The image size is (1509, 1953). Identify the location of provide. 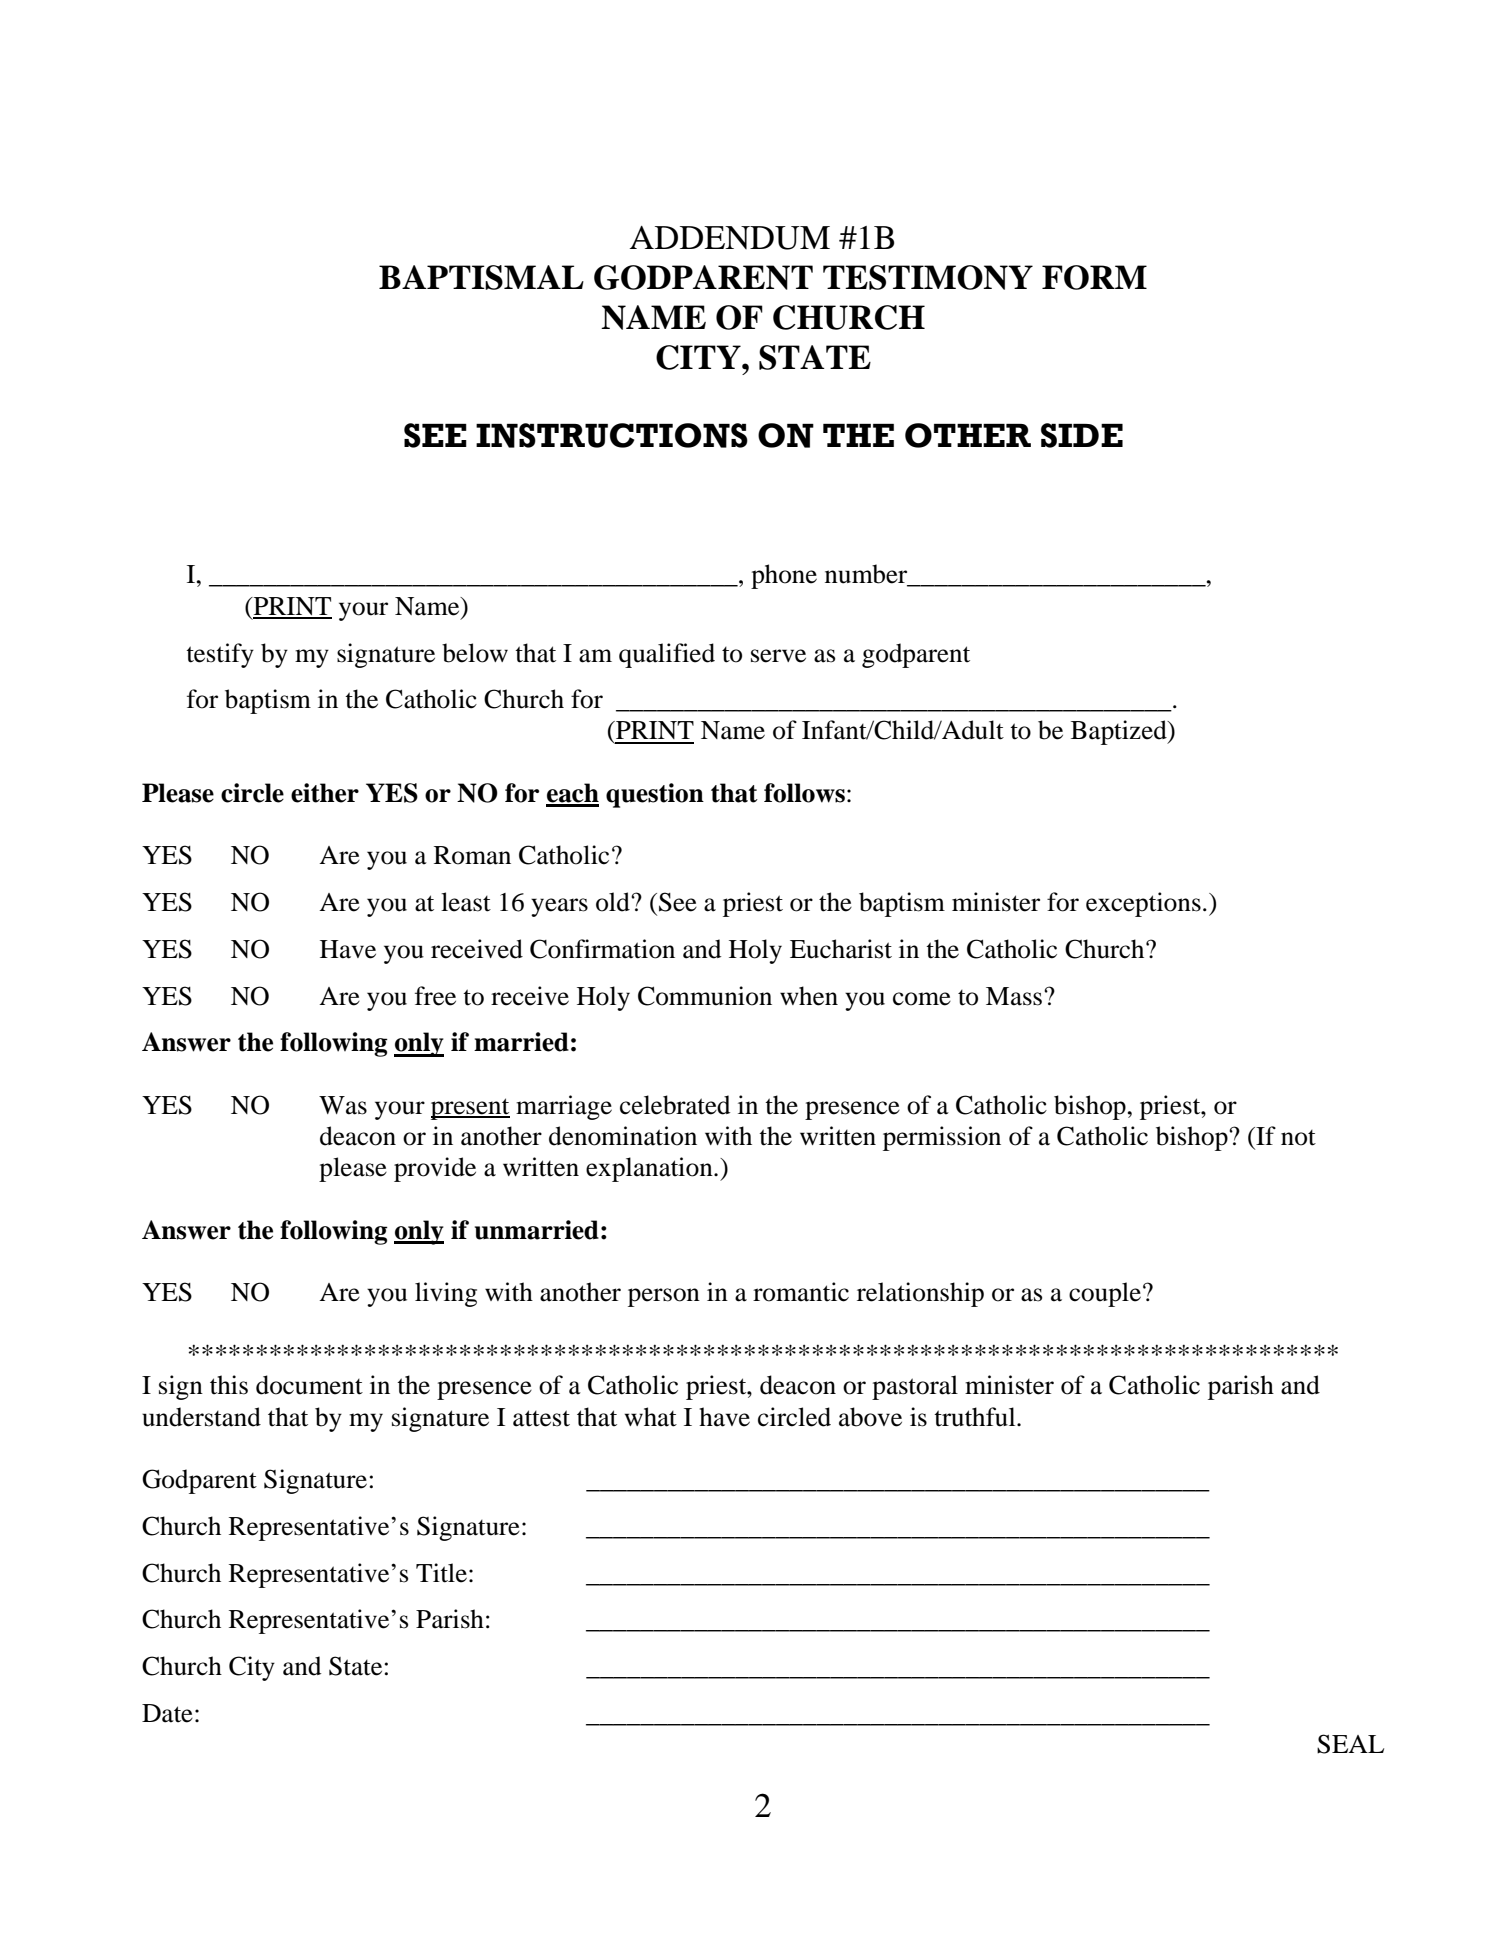
(435, 1169).
